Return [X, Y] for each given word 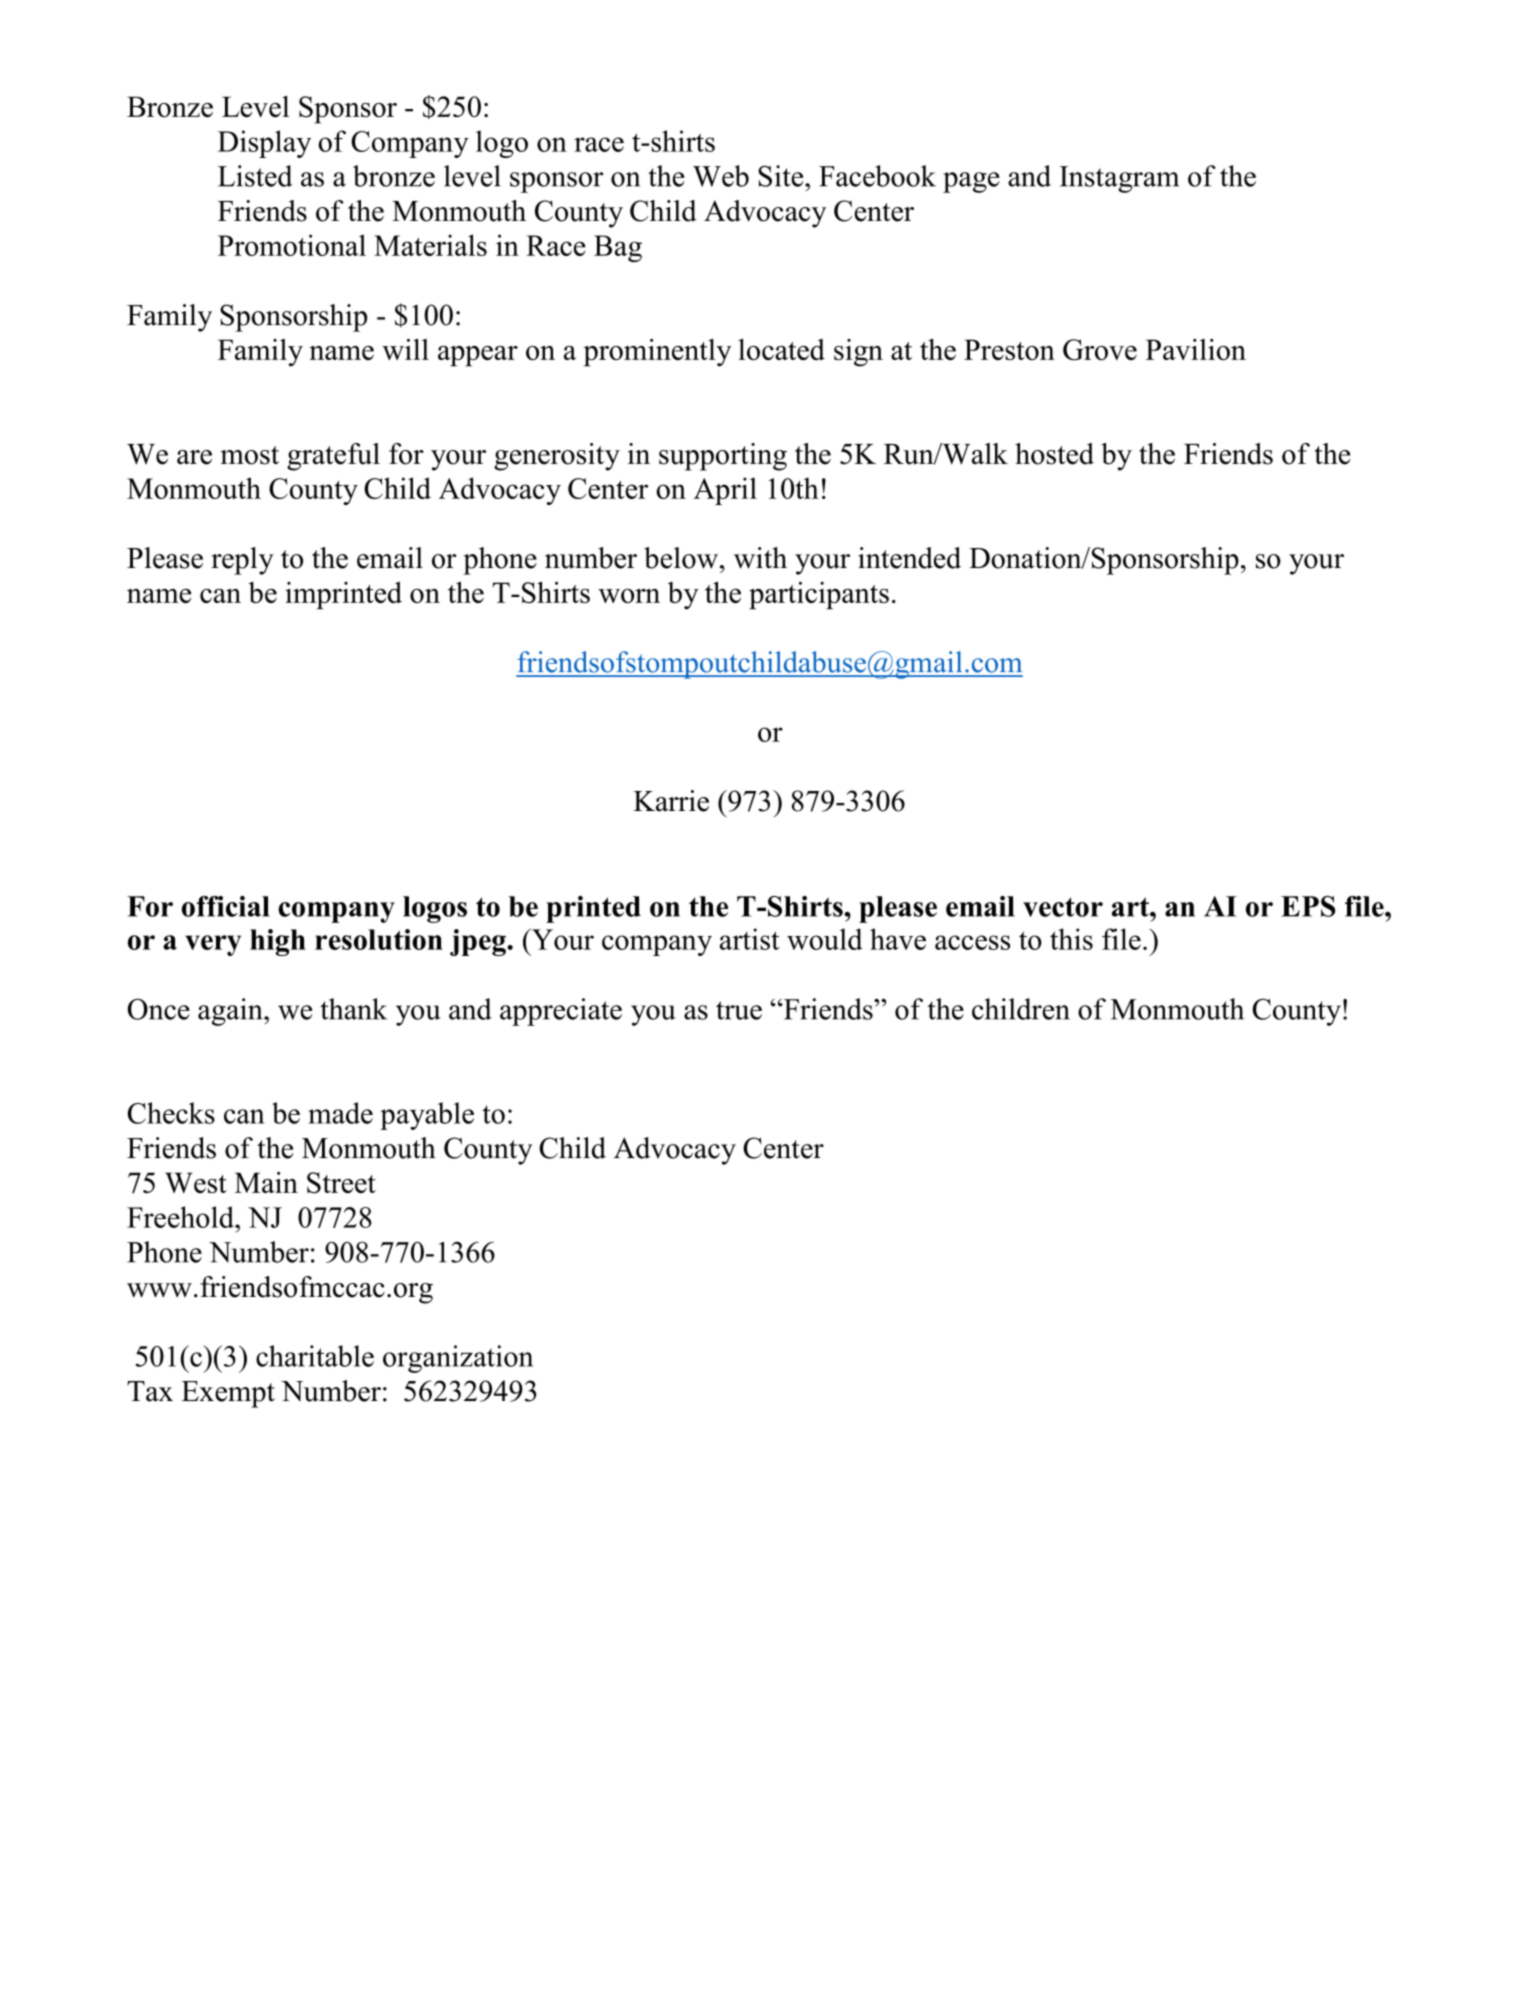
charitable [315, 1356]
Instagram [1119, 179]
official [226, 906]
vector [1063, 907]
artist [749, 939]
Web [721, 176]
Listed [255, 176]
